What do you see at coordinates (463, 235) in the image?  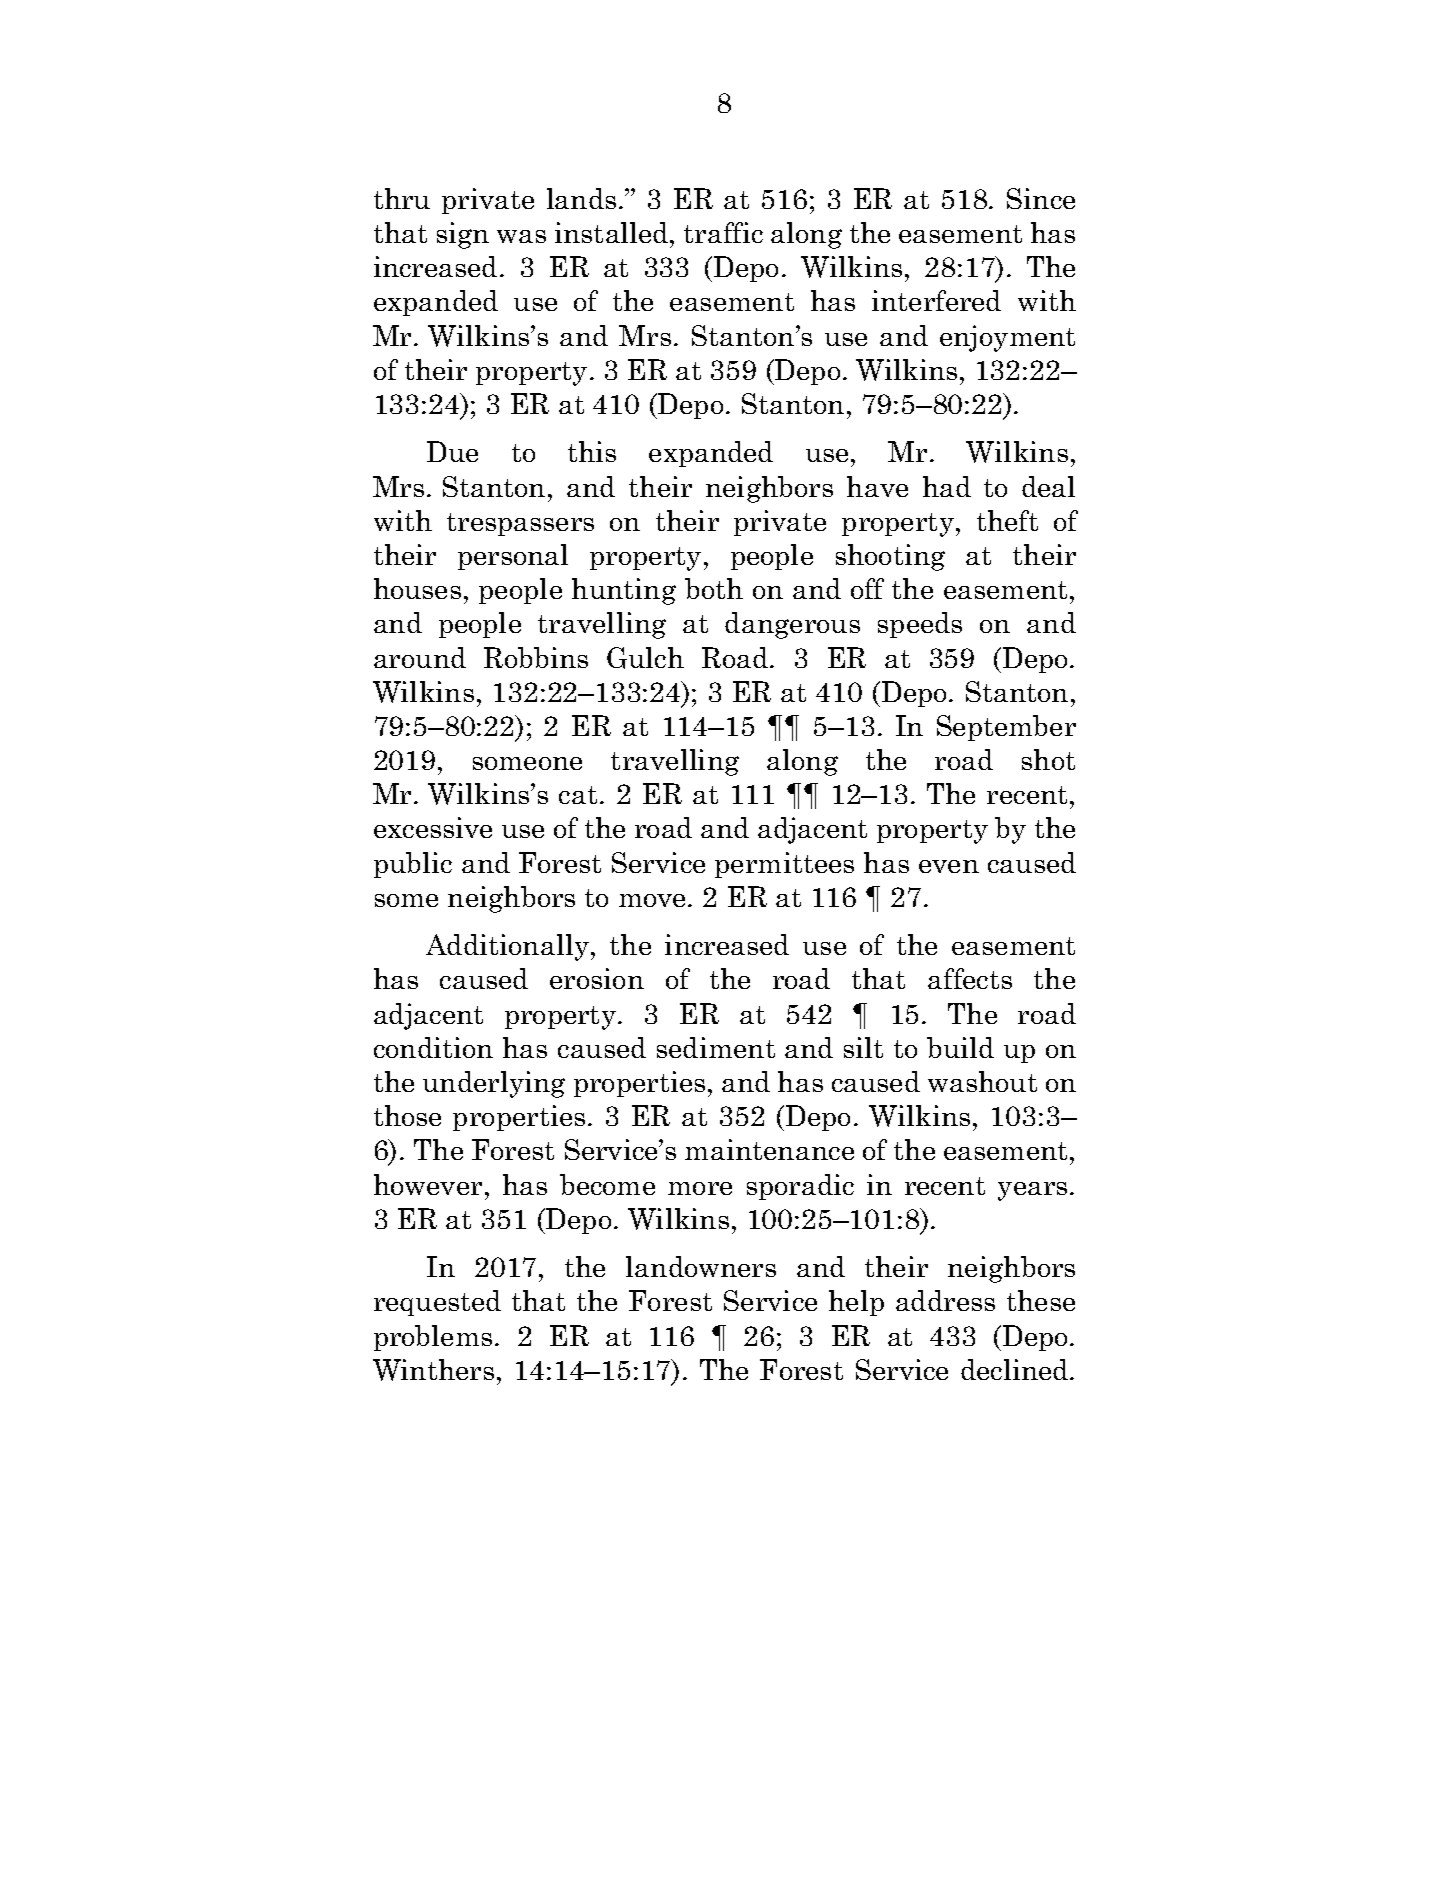 I see `sign` at bounding box center [463, 235].
